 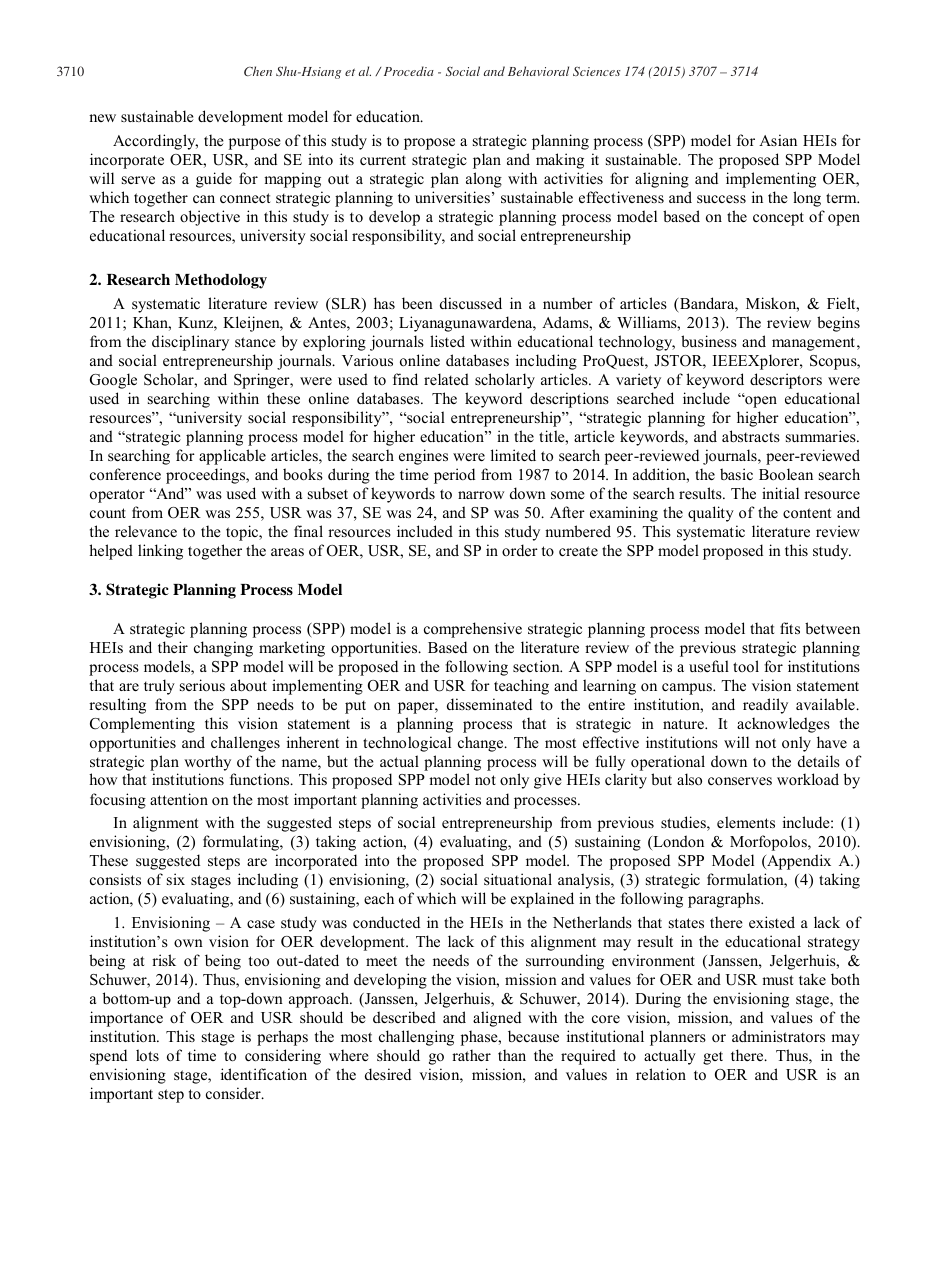 What do you see at coordinates (258, 71) in the page?
I see `Chen` at bounding box center [258, 71].
